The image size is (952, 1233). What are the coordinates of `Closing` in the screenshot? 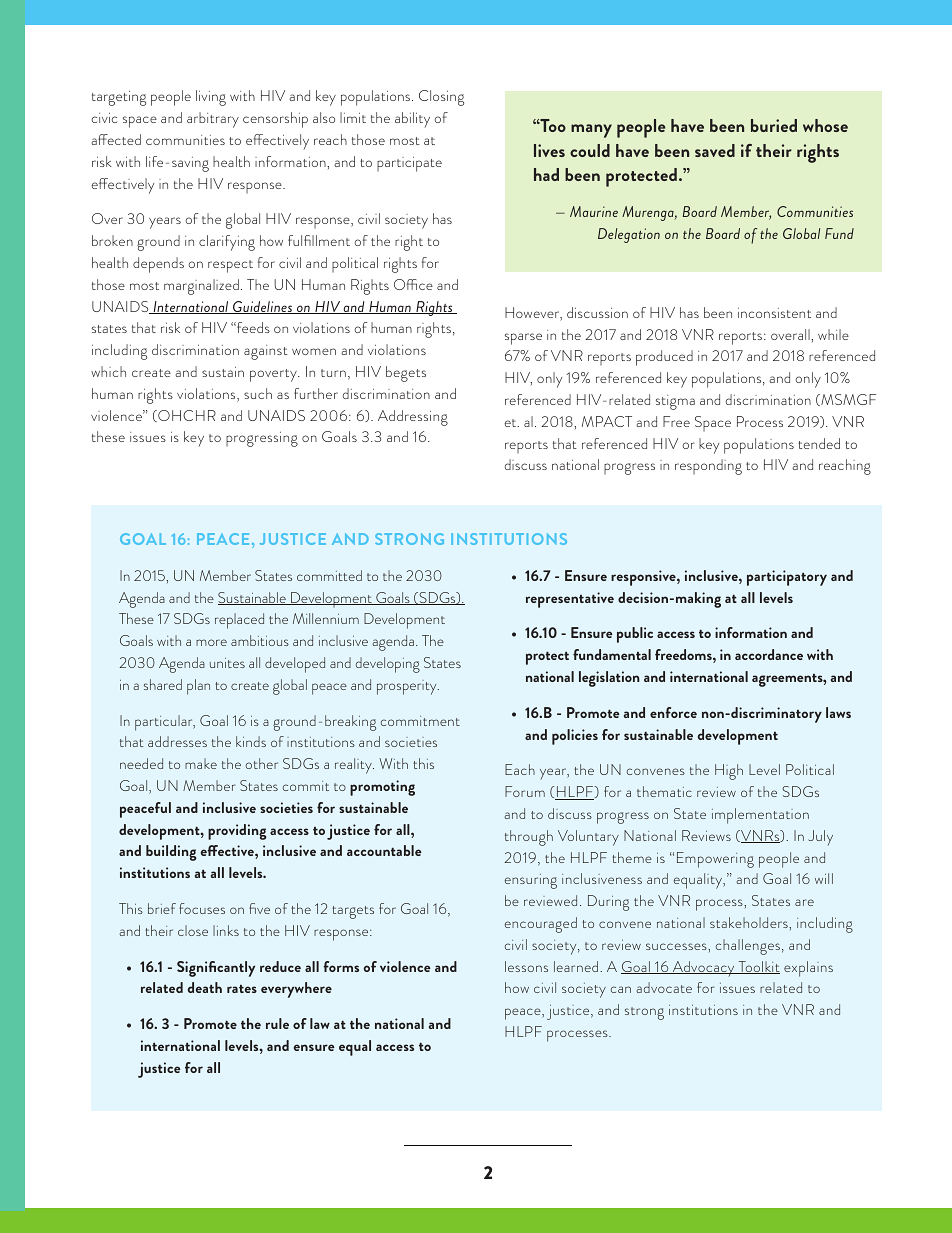 It's located at (441, 98).
